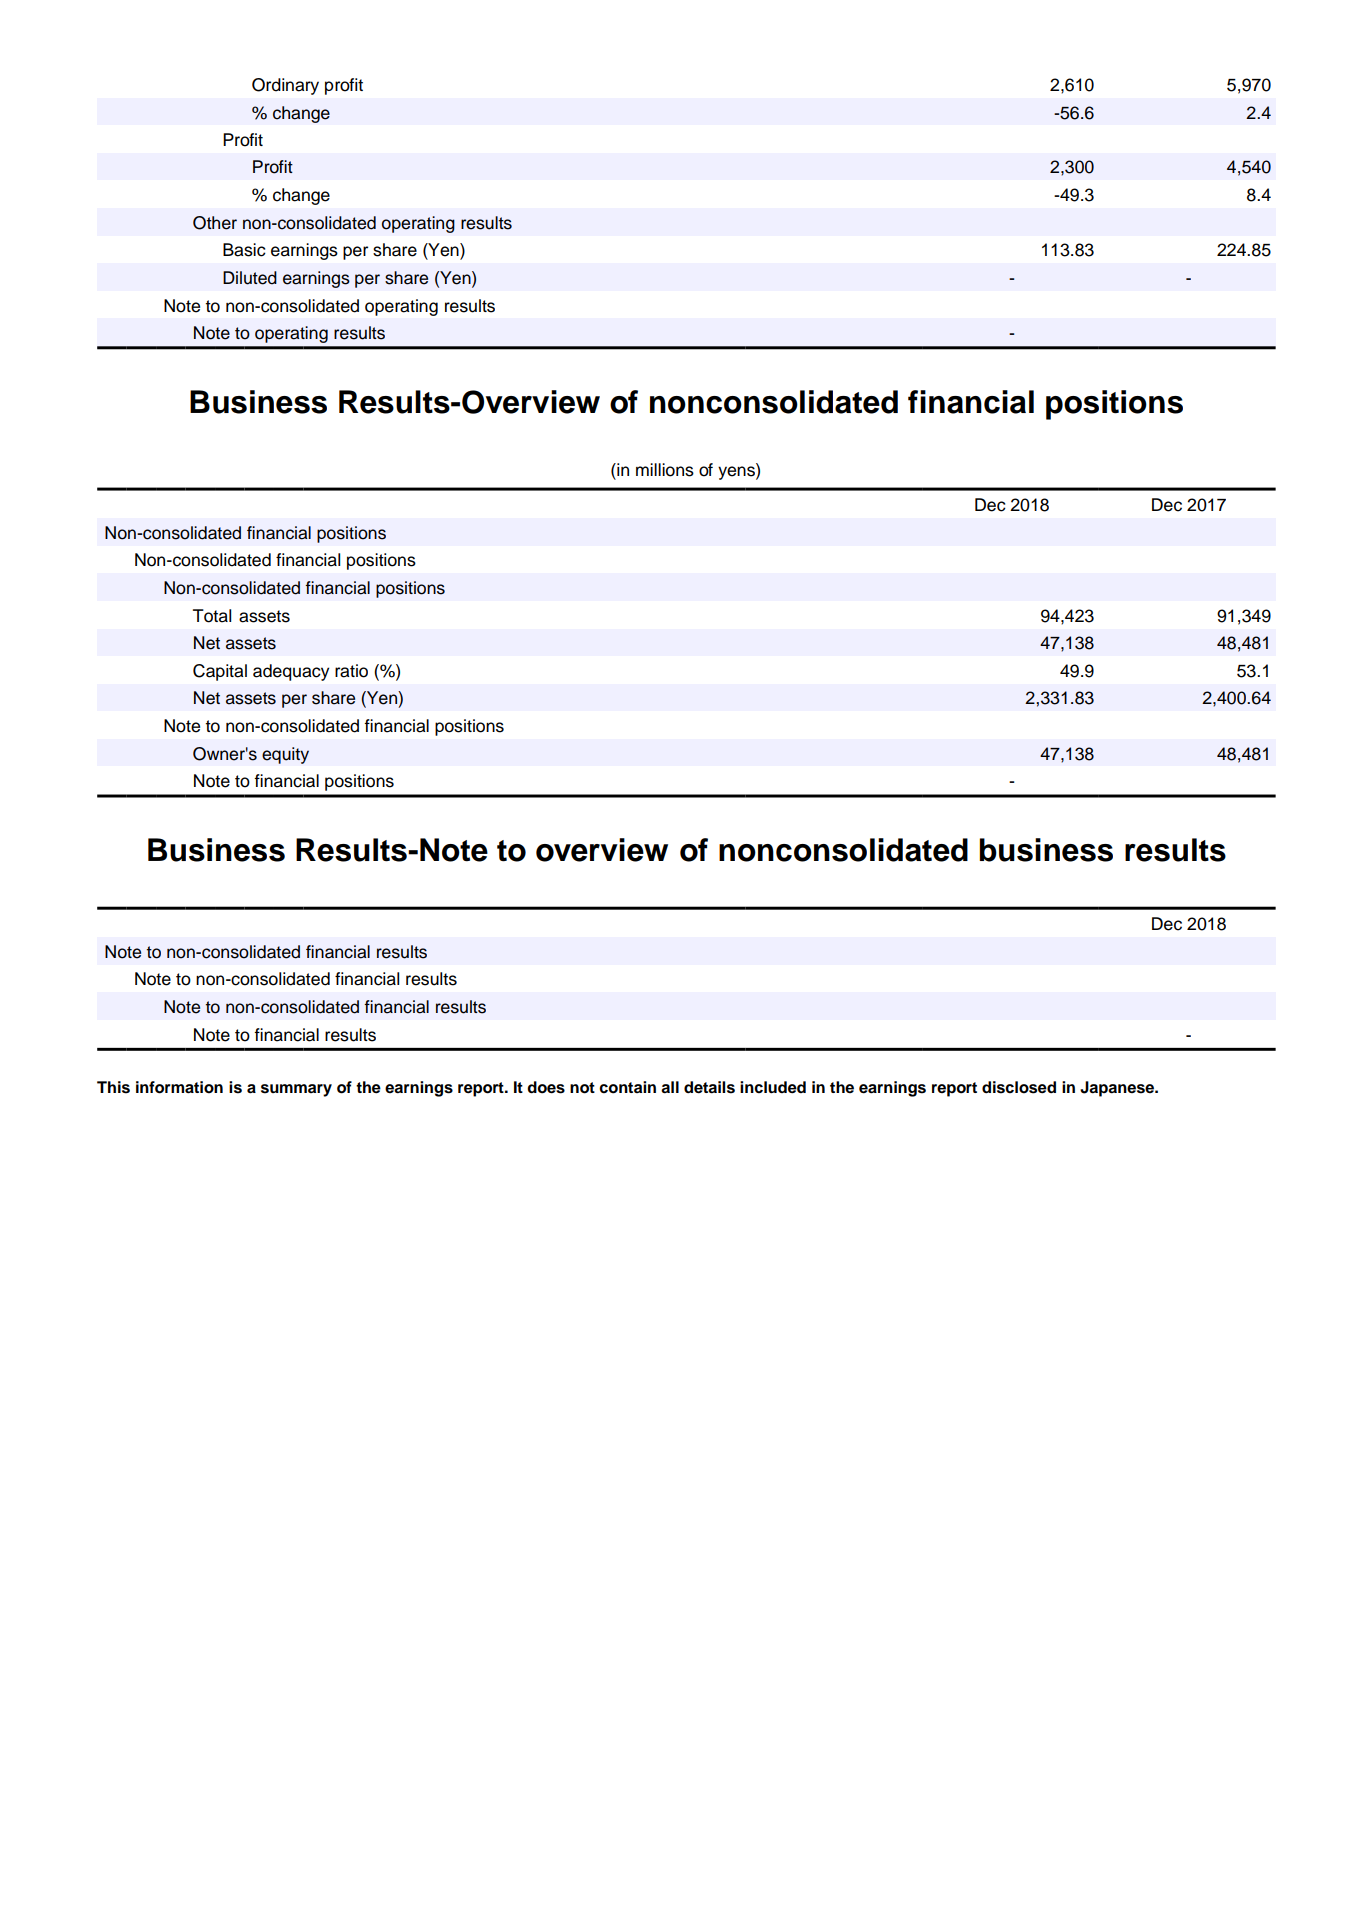 The image size is (1364, 1928). Describe the element at coordinates (212, 616) in the screenshot. I see `Total` at that location.
